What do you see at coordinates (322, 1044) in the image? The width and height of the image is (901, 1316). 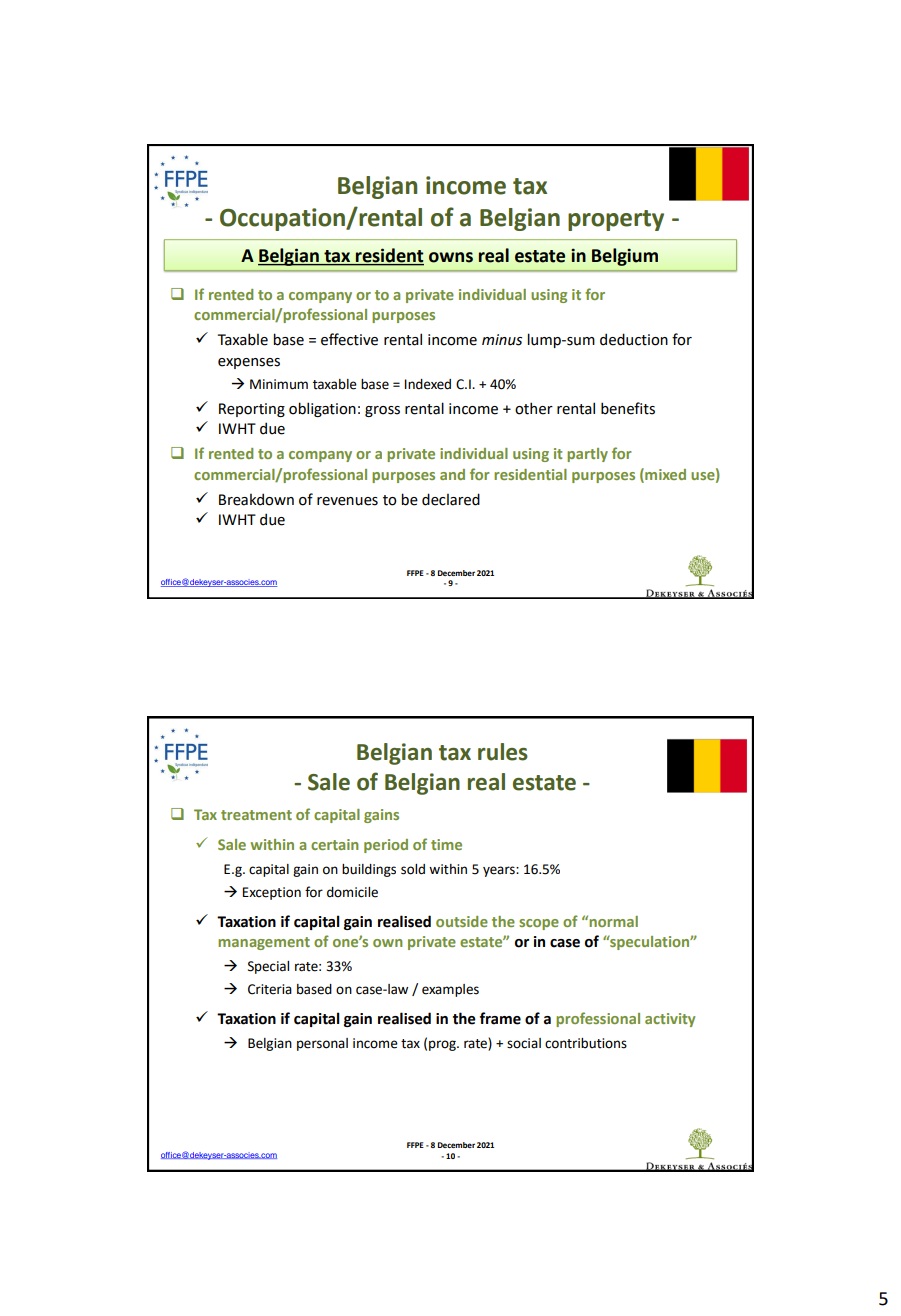 I see `personal` at bounding box center [322, 1044].
